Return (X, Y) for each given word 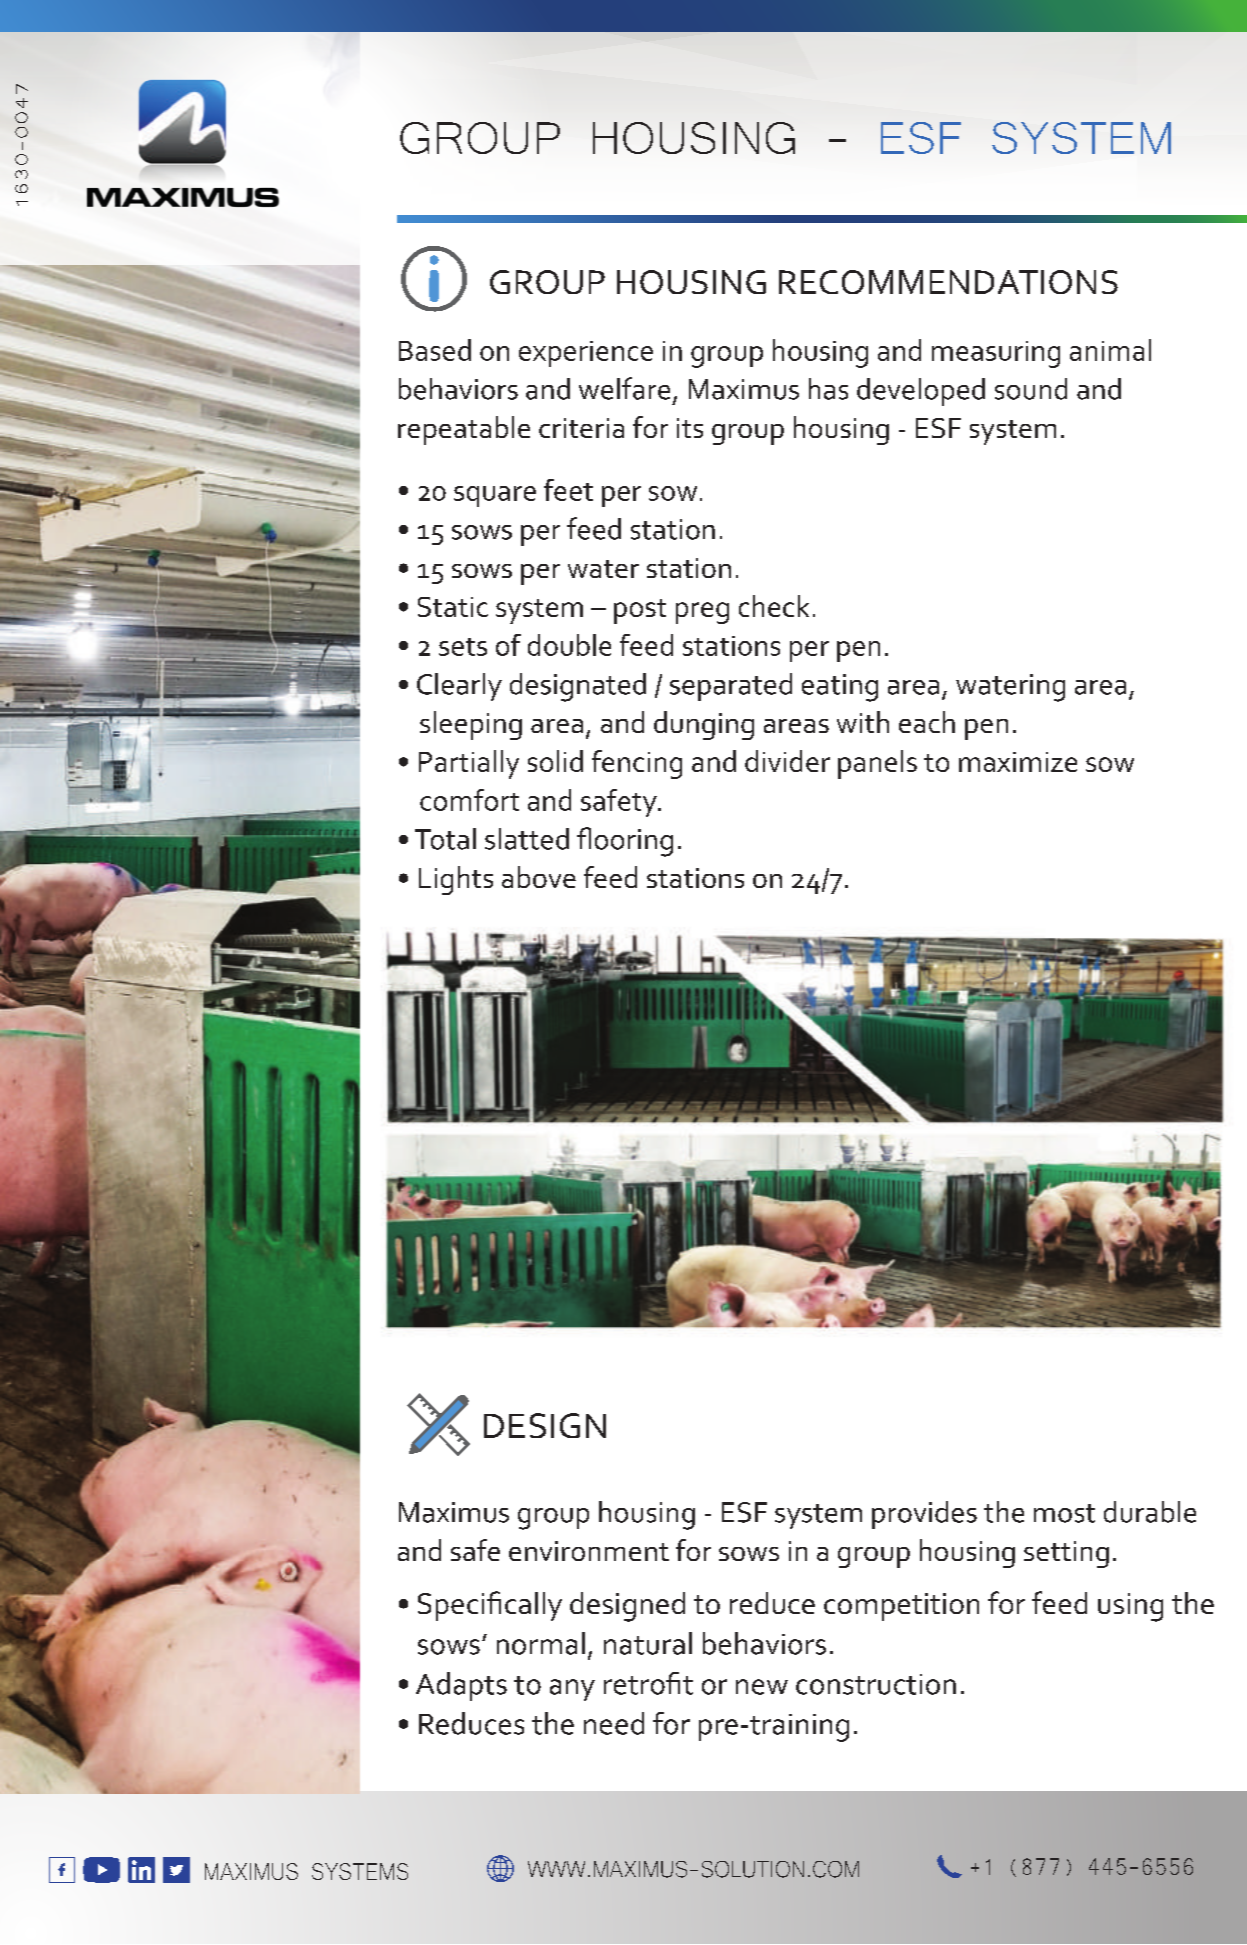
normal (541, 1643)
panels (877, 764)
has (828, 389)
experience (586, 354)
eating (840, 688)
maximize (1018, 762)
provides (924, 1515)
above (539, 877)
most (1064, 1513)
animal (1110, 350)
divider (787, 761)
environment (589, 1551)
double (569, 645)
